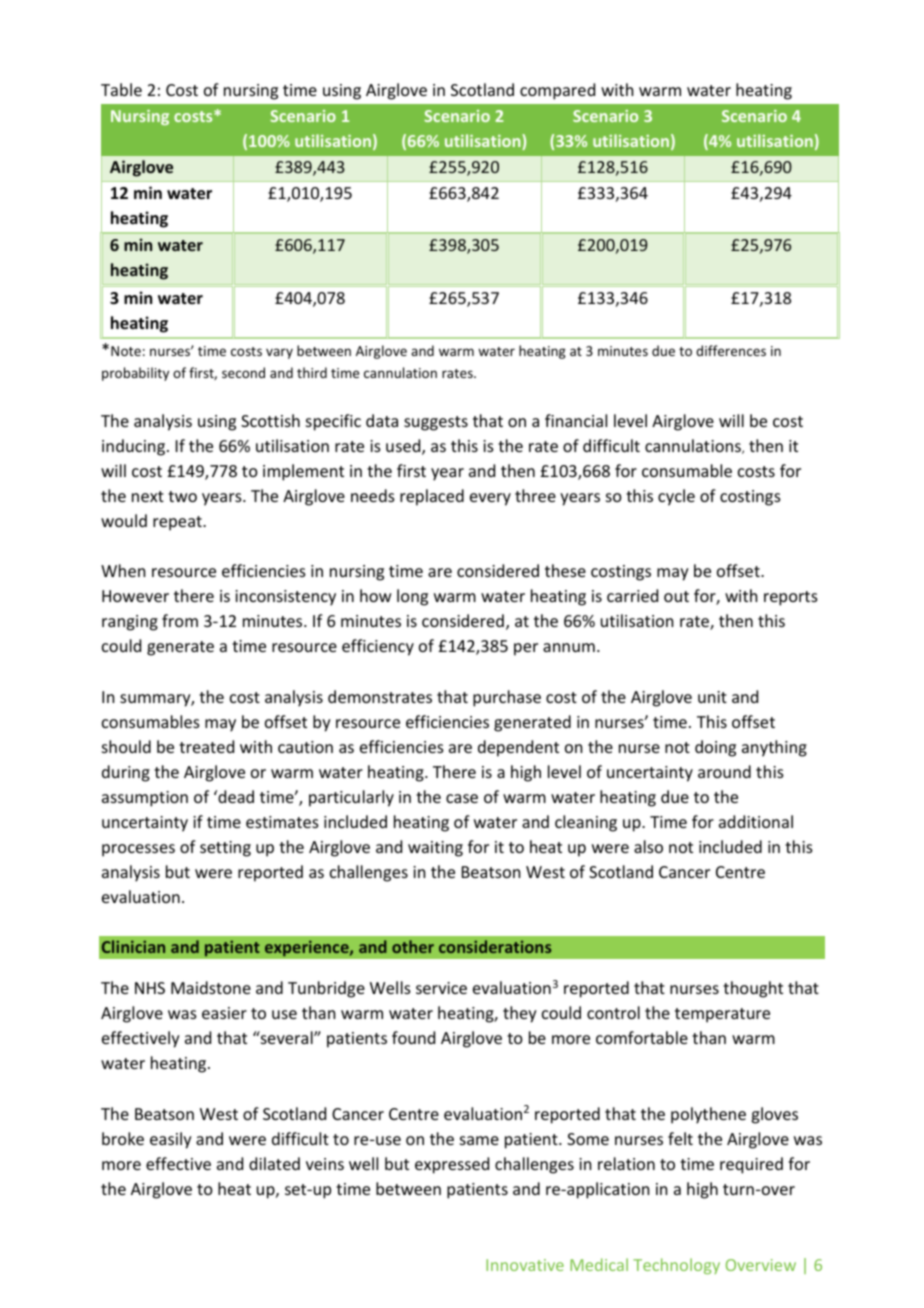  Describe the element at coordinates (731, 350) in the image. I see `differences` at that location.
